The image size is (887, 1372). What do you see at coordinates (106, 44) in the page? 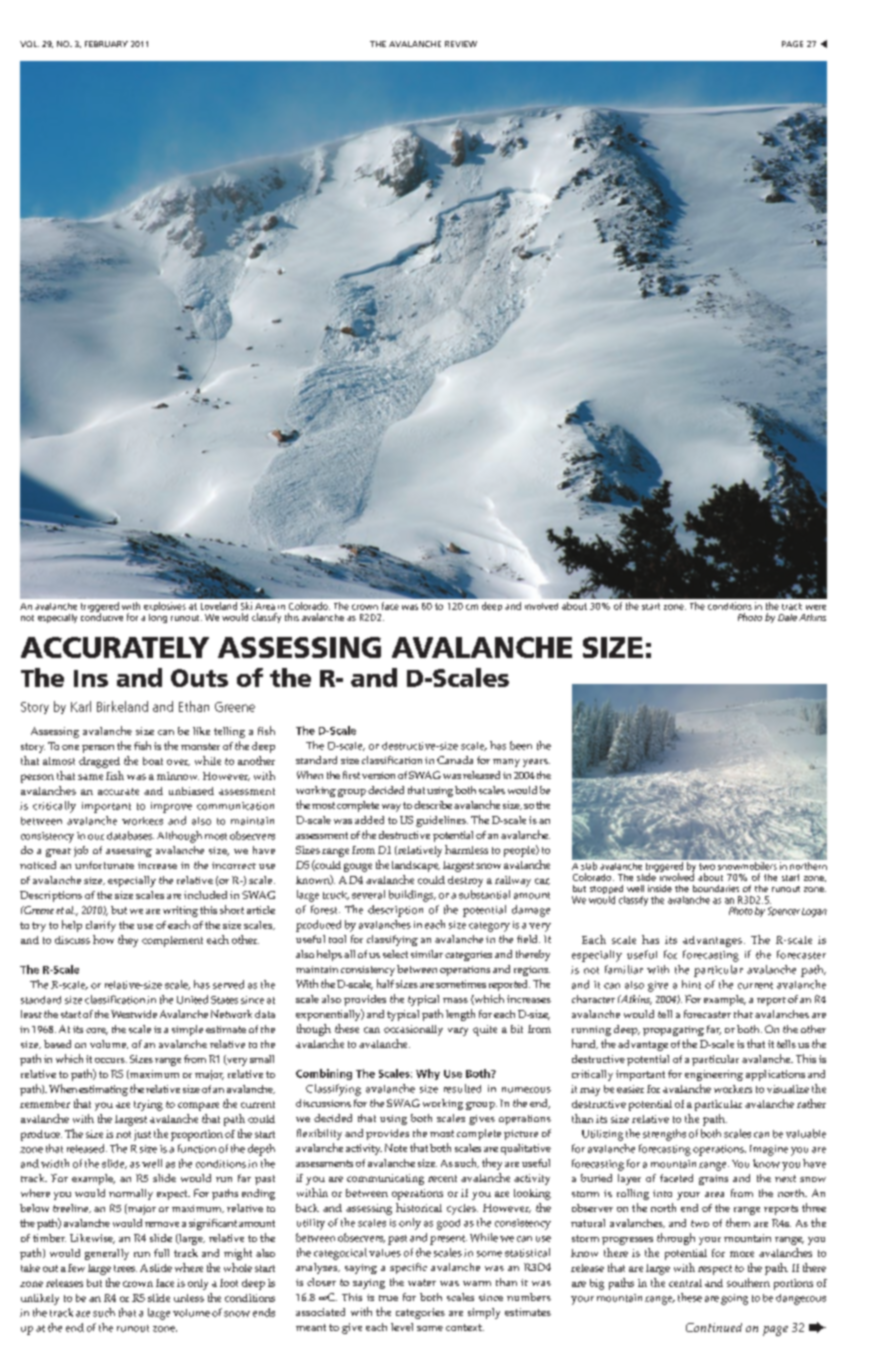
I see `FEBRUARY` at bounding box center [106, 44].
